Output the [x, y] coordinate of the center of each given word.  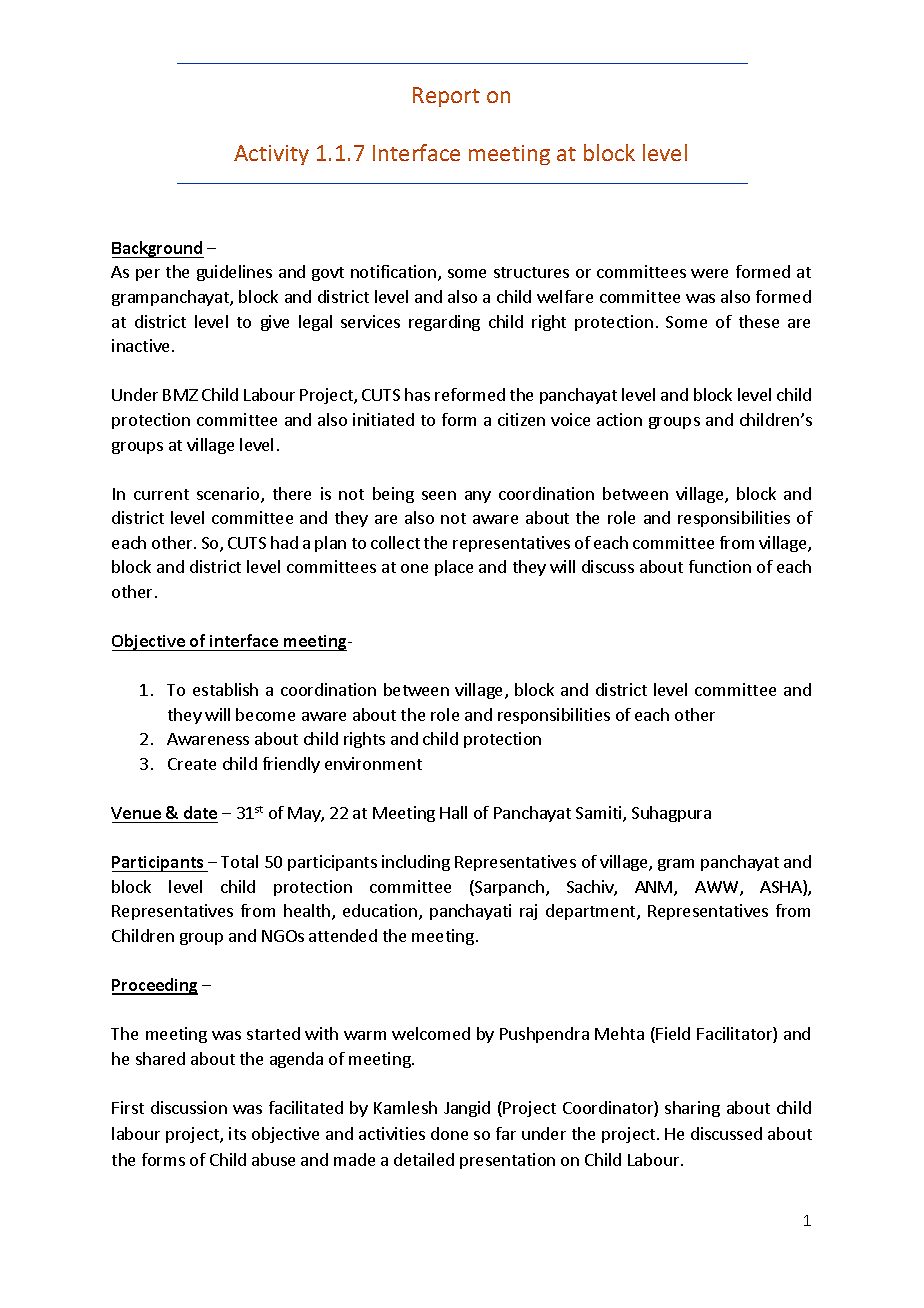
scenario [229, 495]
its [237, 1133]
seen [439, 495]
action [619, 419]
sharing [692, 1109]
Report [446, 97]
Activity [271, 155]
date [200, 812]
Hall [453, 812]
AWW [718, 888]
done [449, 1133]
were [709, 273]
